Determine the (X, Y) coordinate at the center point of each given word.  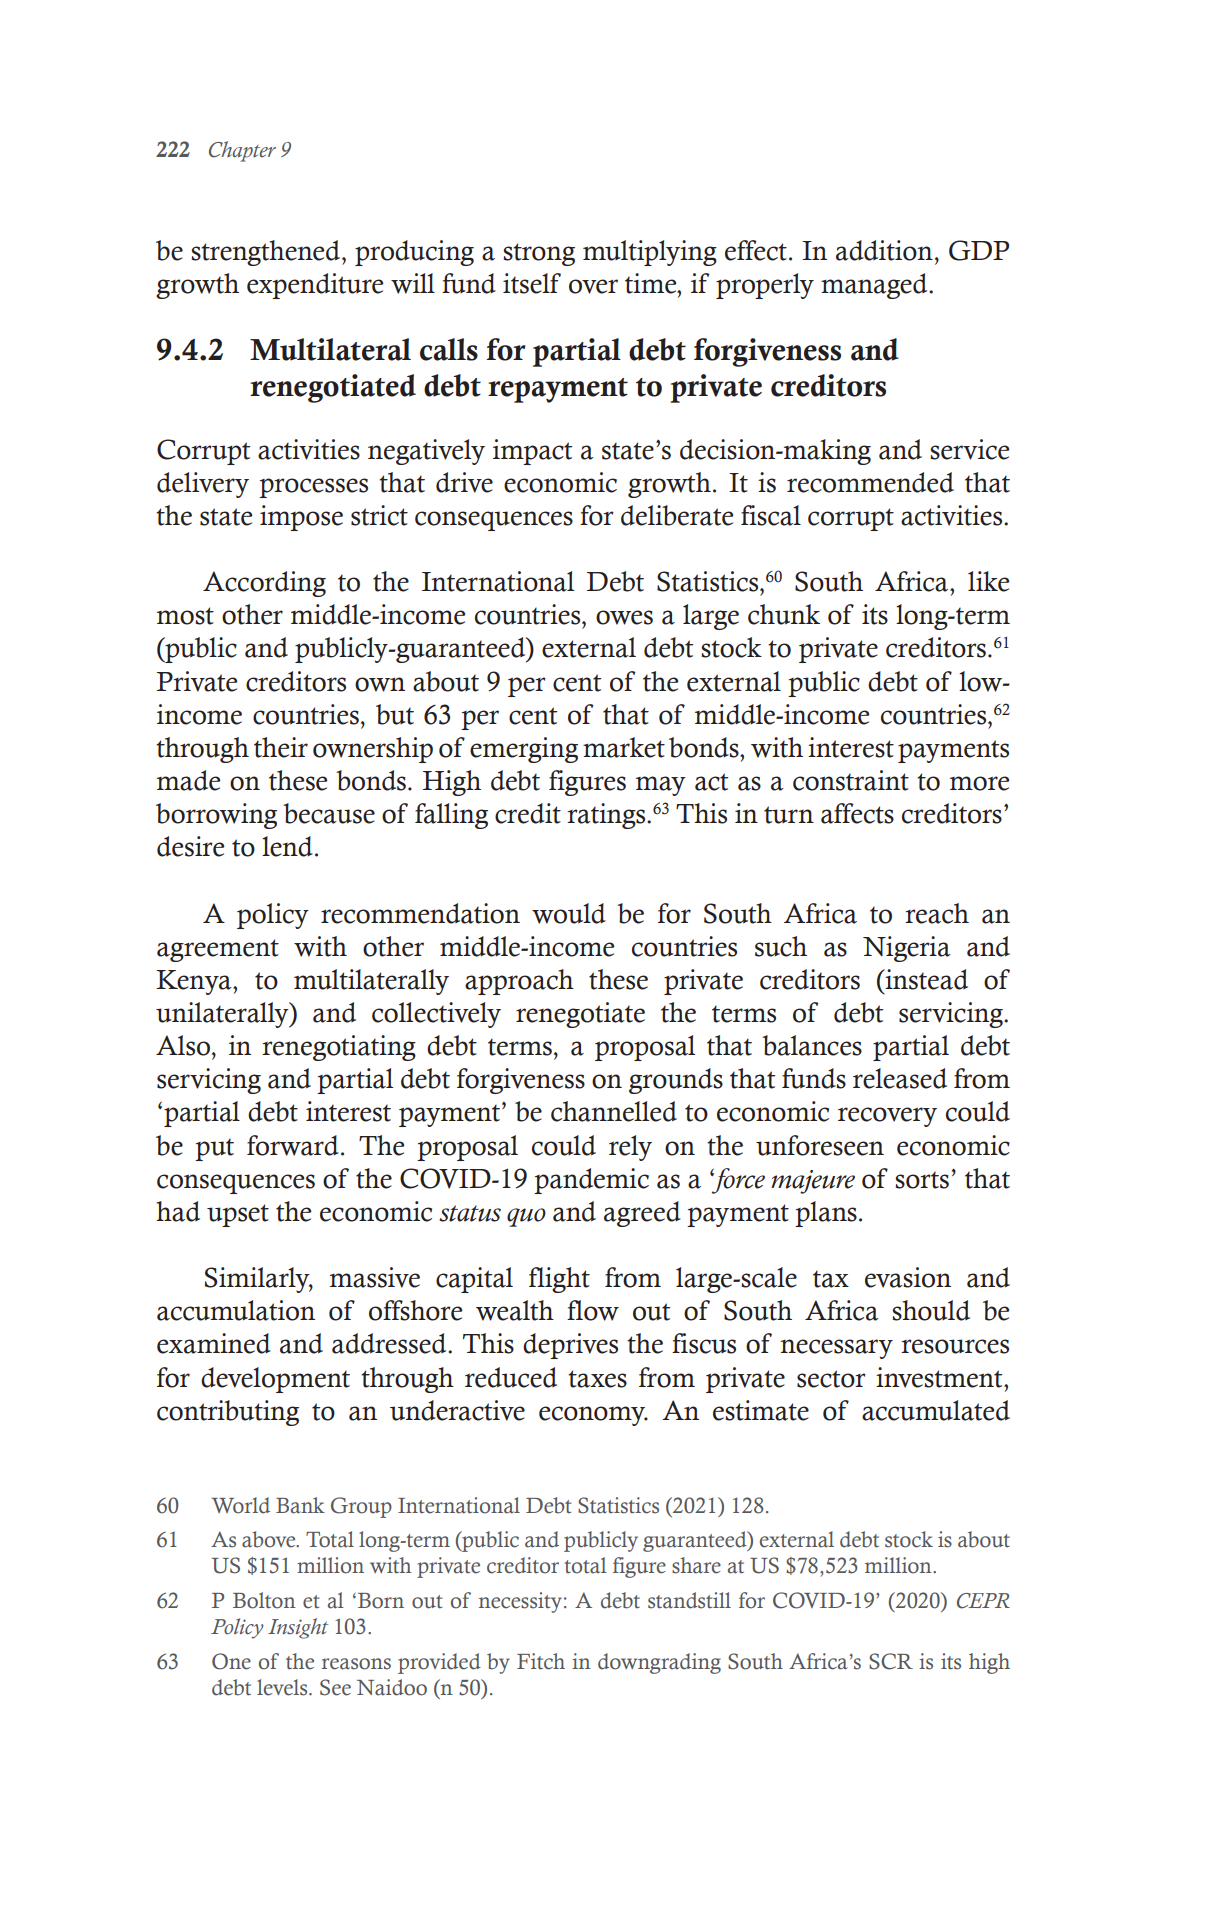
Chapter (242, 151)
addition (884, 250)
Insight (298, 1628)
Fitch (541, 1661)
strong (539, 254)
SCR (891, 1661)
